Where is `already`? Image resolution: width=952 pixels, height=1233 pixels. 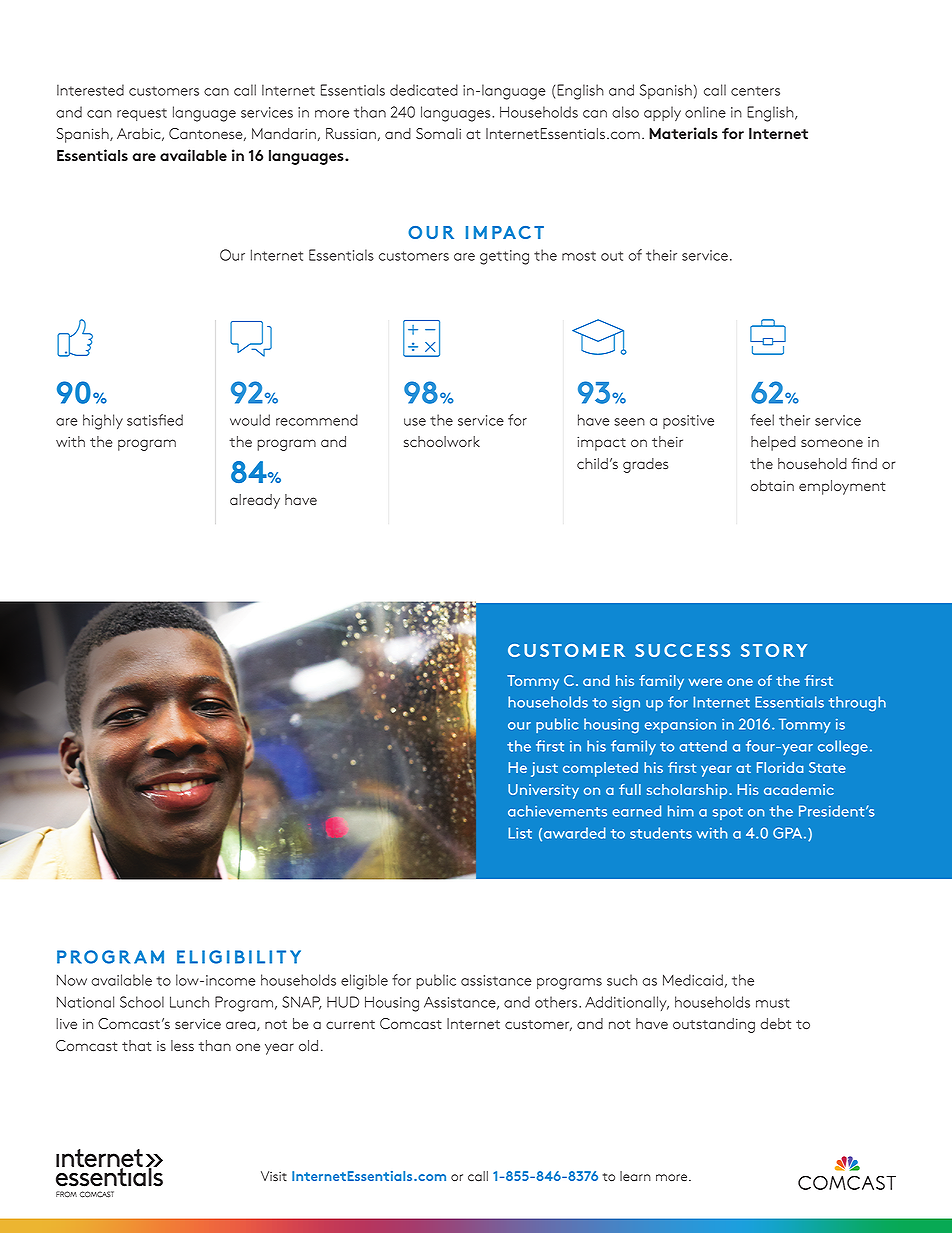
already is located at coordinates (255, 501).
